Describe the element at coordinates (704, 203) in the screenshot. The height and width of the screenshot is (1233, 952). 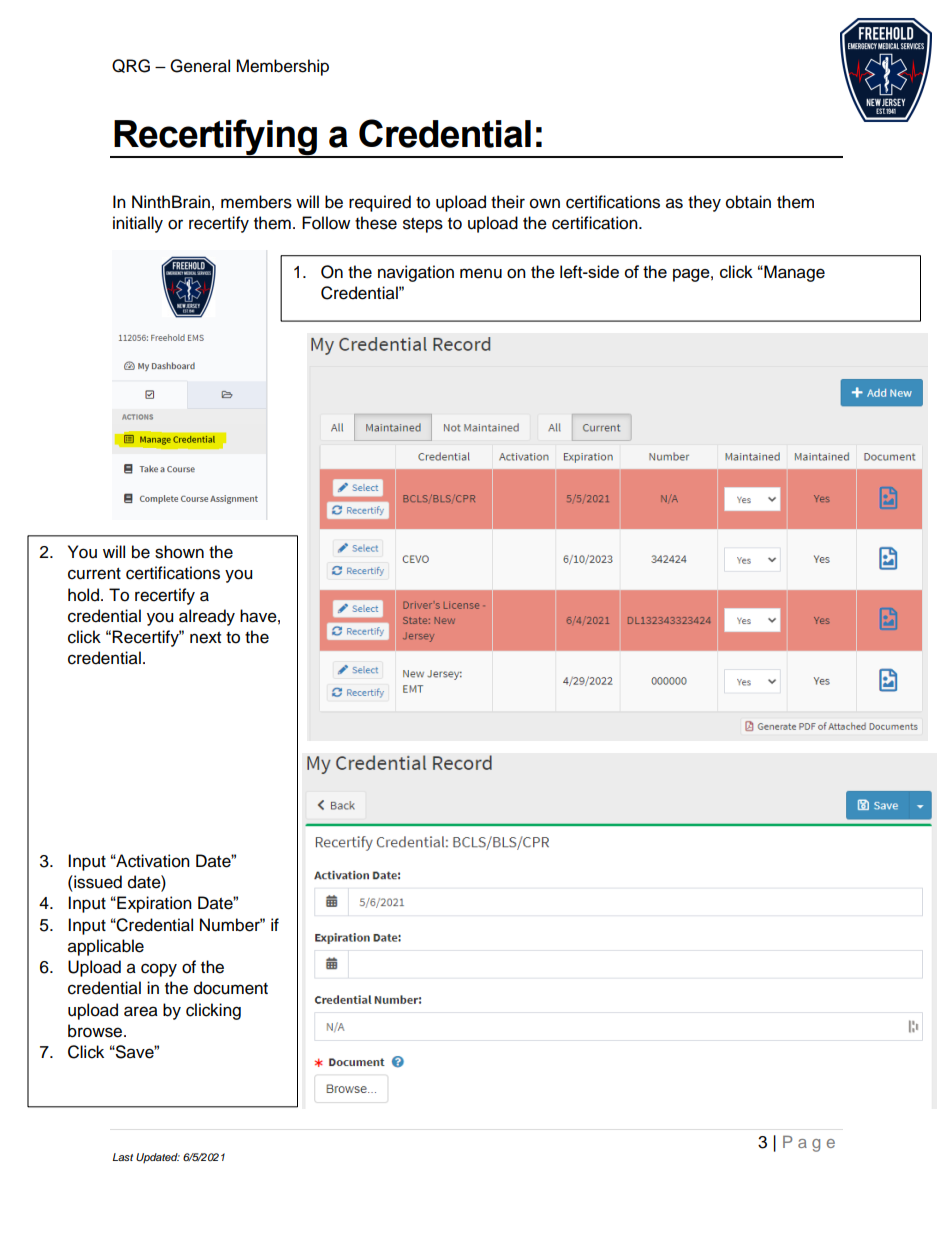
I see `they` at that location.
